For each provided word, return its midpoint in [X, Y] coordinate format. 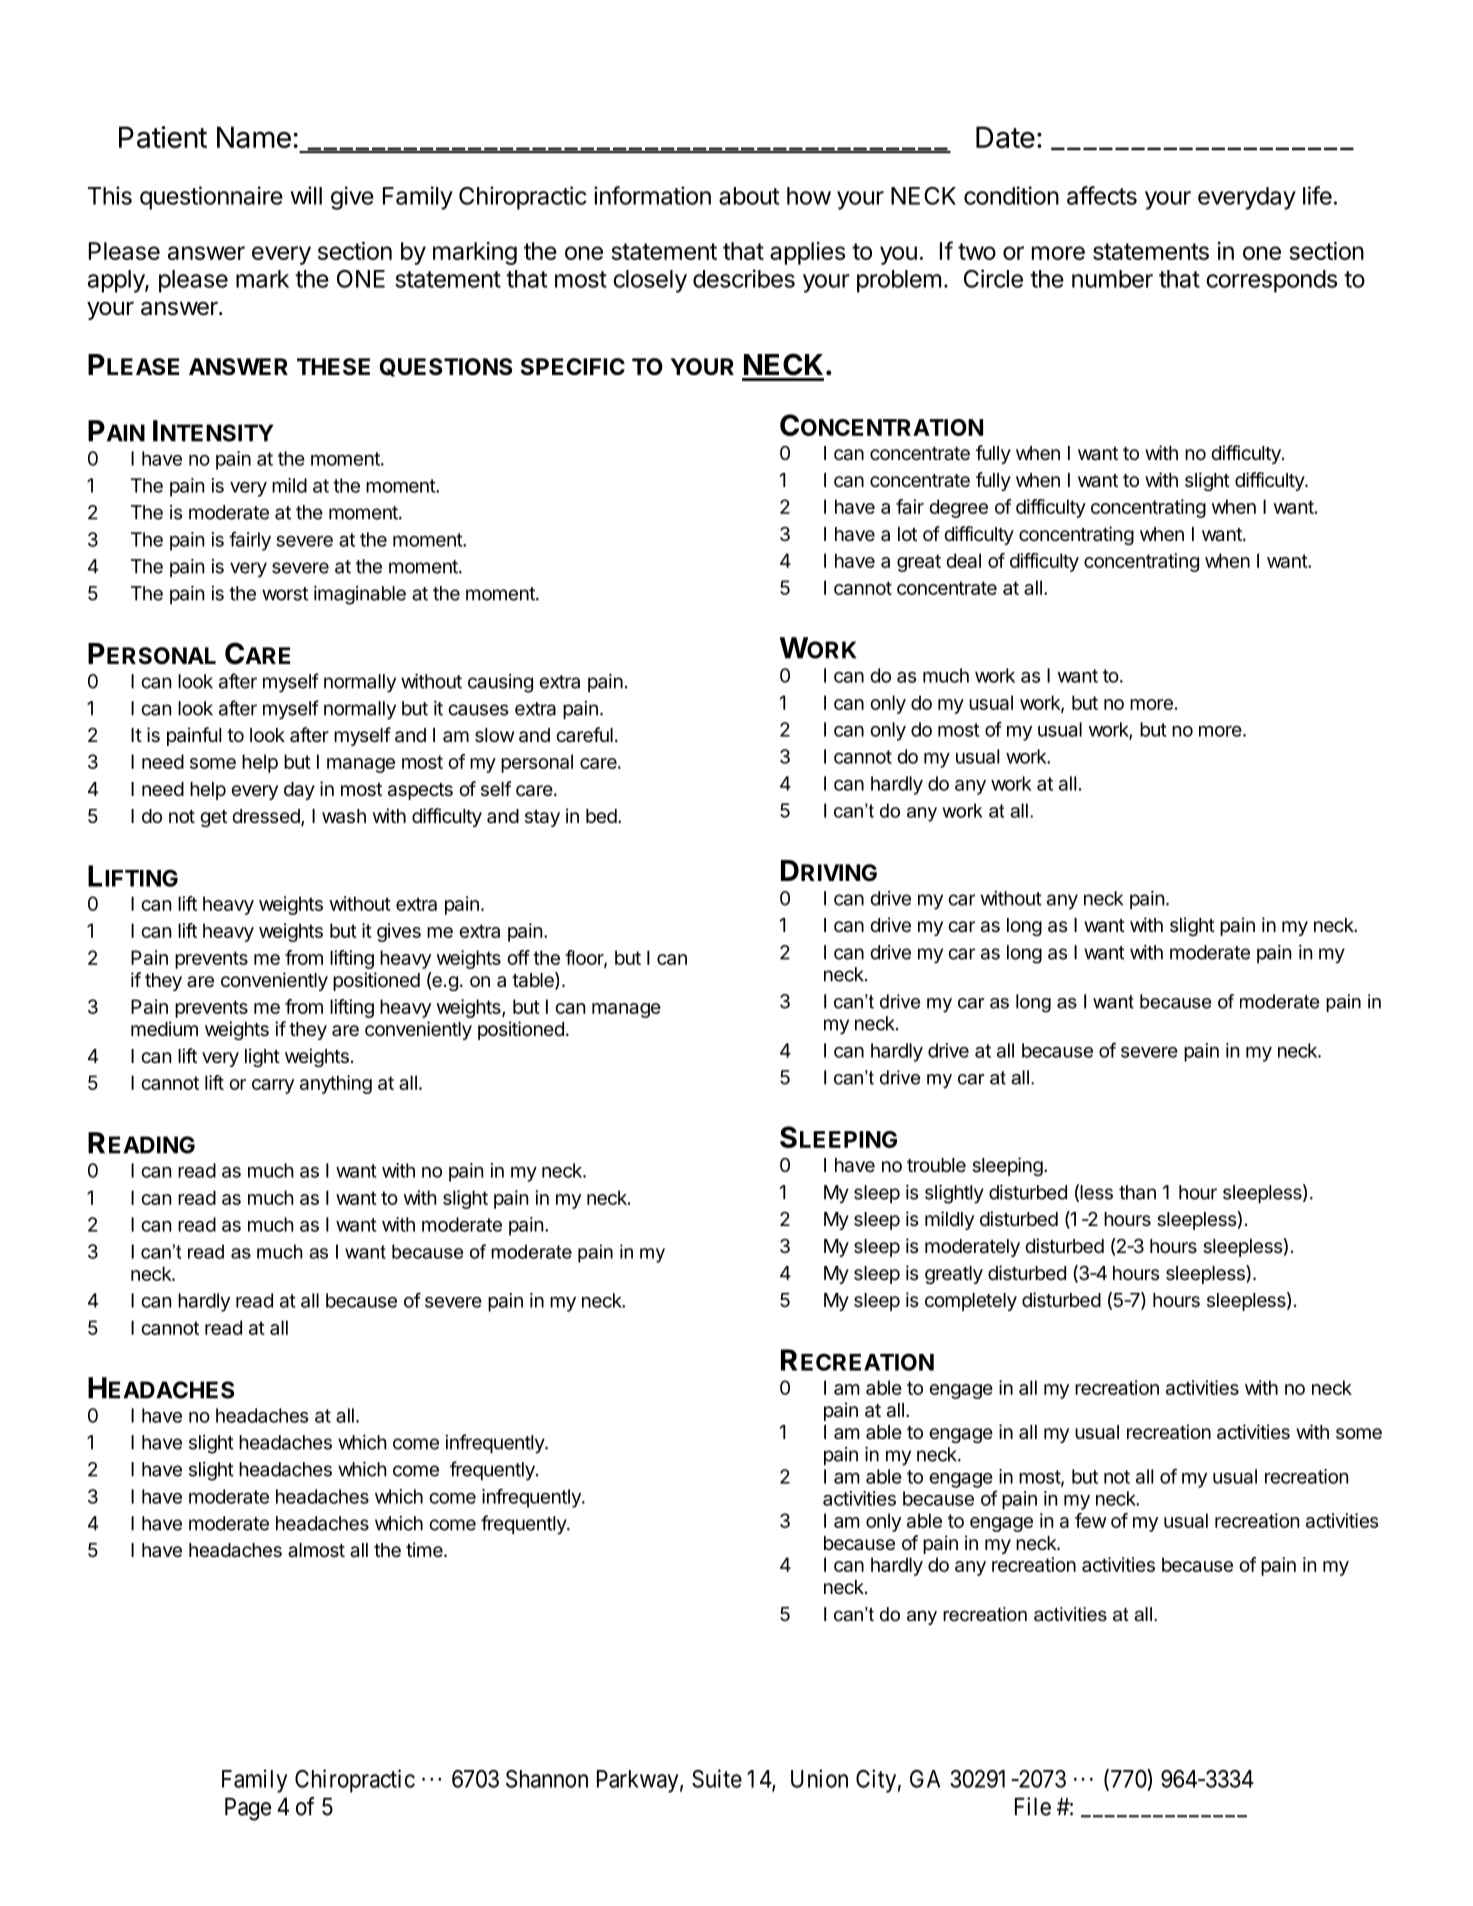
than [1137, 1192]
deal [963, 560]
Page [248, 1809]
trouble [936, 1165]
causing [500, 683]
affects [1102, 195]
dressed [267, 817]
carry [273, 1086]
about [749, 196]
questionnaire [211, 198]
